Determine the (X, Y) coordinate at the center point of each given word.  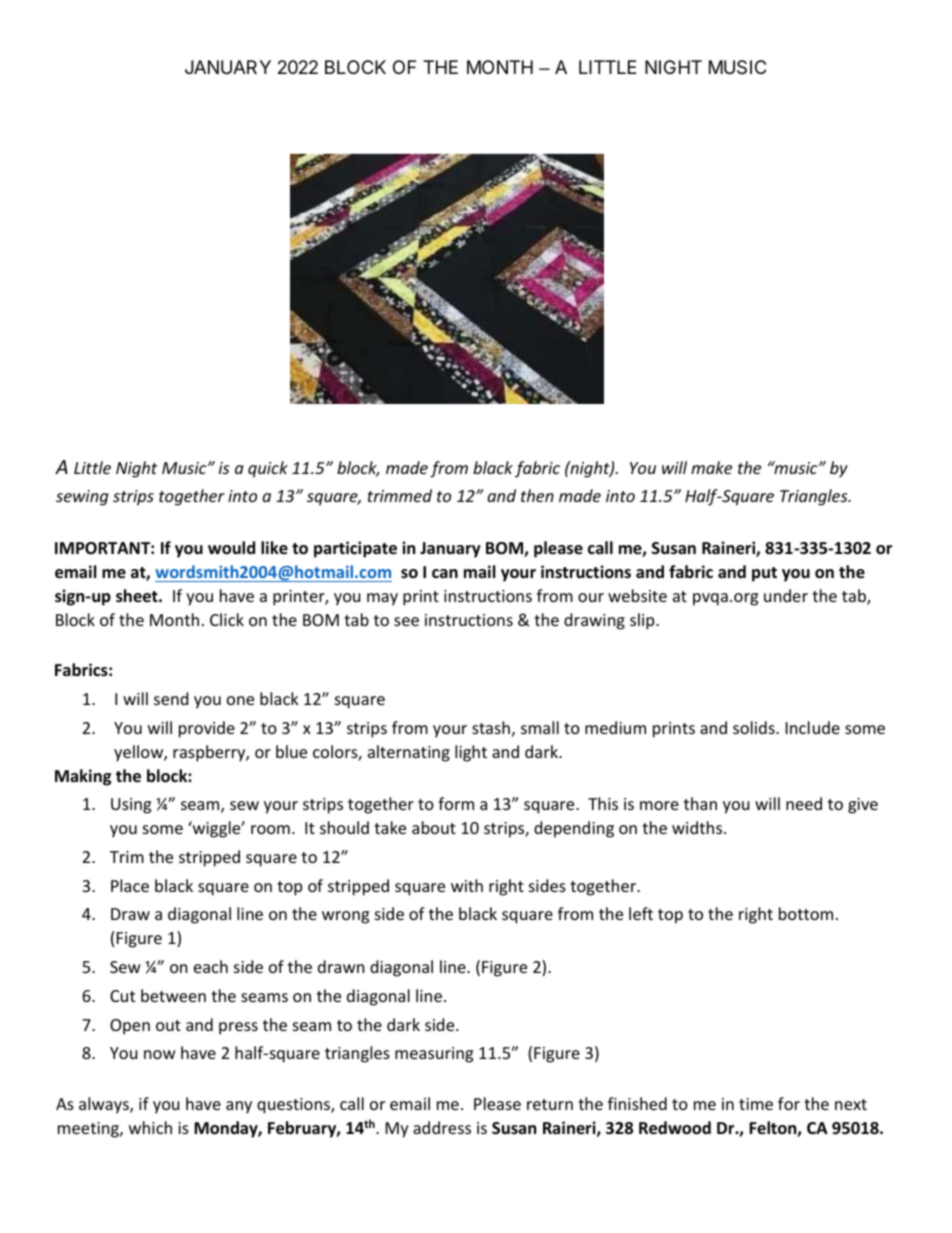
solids (755, 727)
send (171, 698)
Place (130, 885)
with (467, 885)
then (537, 495)
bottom (806, 913)
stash (491, 727)
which (150, 1127)
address (442, 1127)
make (711, 467)
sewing (82, 498)
